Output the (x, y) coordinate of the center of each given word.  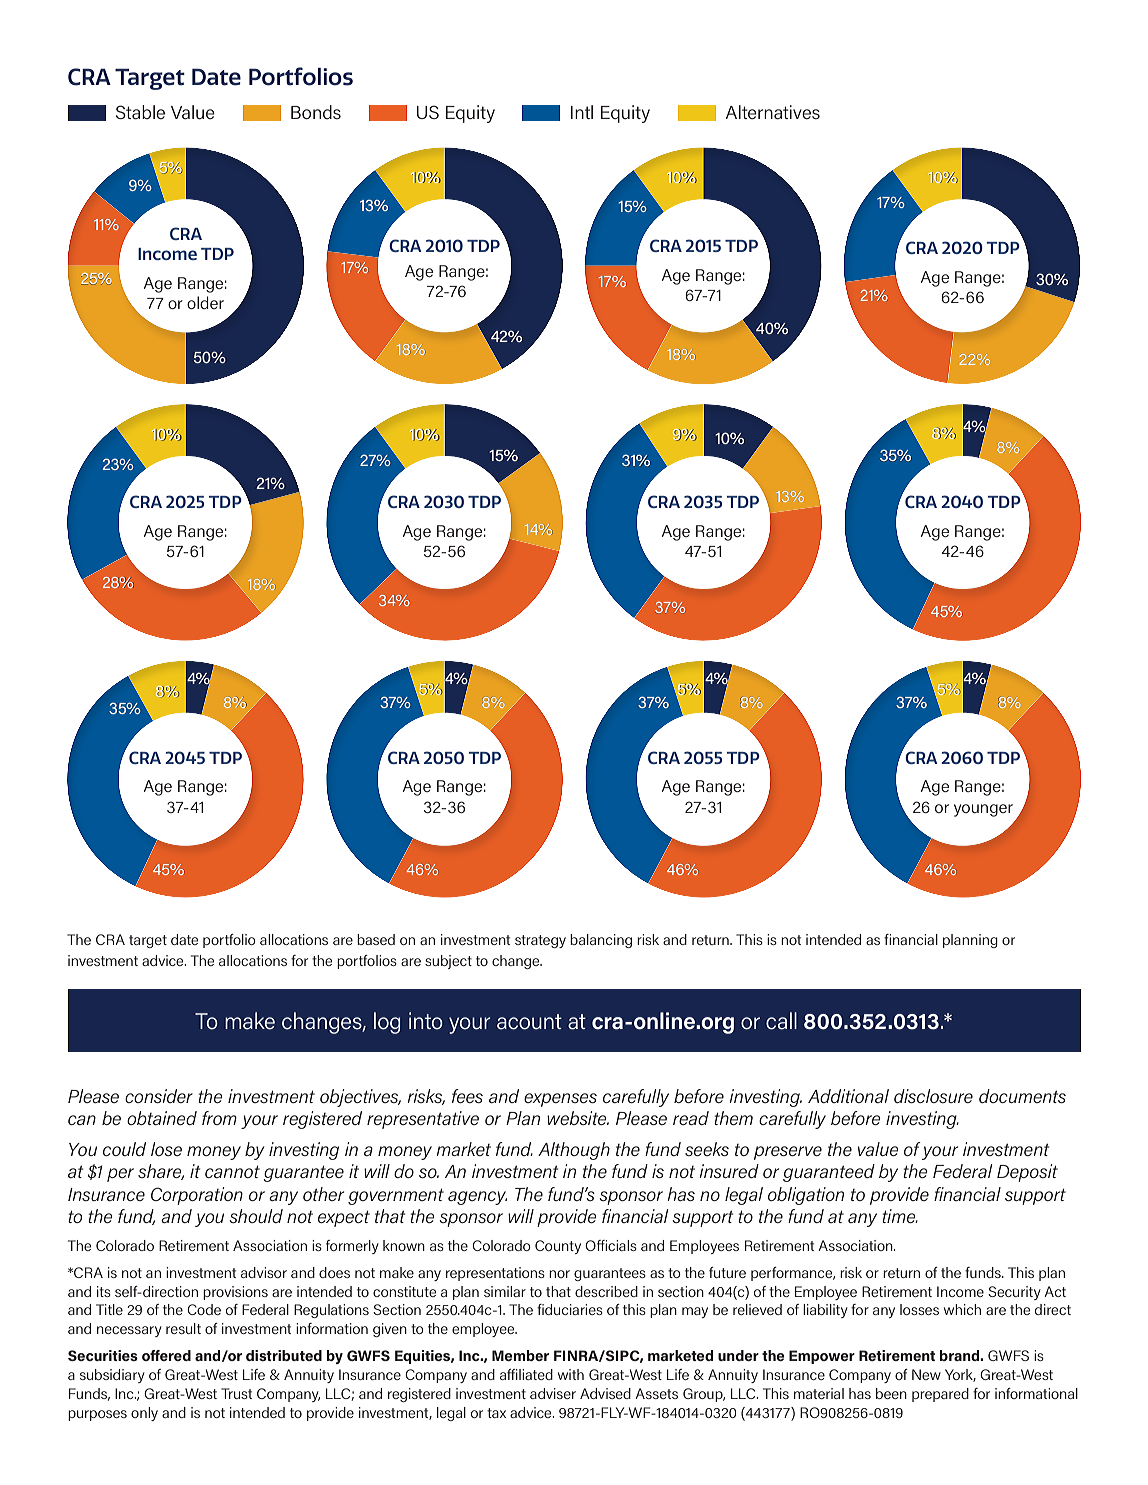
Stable (140, 112)
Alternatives (773, 112)
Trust (236, 1393)
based (376, 939)
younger (983, 810)
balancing (601, 941)
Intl (582, 112)
